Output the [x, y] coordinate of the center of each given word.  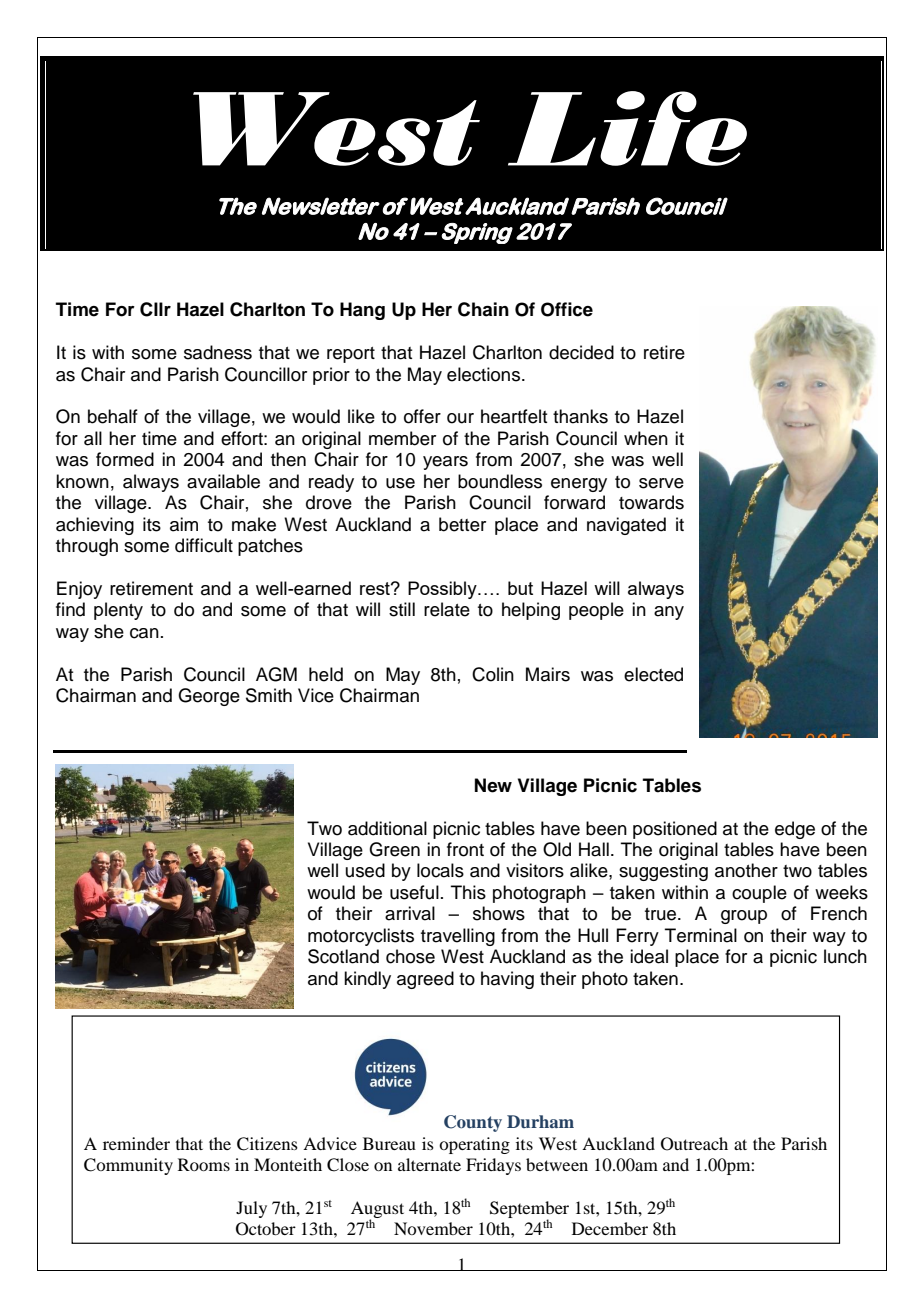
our [460, 418]
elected [653, 674]
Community [128, 1166]
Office [567, 309]
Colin [493, 674]
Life [627, 128]
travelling [458, 937]
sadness [218, 352]
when [646, 438]
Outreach [694, 1144]
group [744, 917]
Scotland [343, 956]
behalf [113, 416]
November [433, 1228]
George [209, 697]
